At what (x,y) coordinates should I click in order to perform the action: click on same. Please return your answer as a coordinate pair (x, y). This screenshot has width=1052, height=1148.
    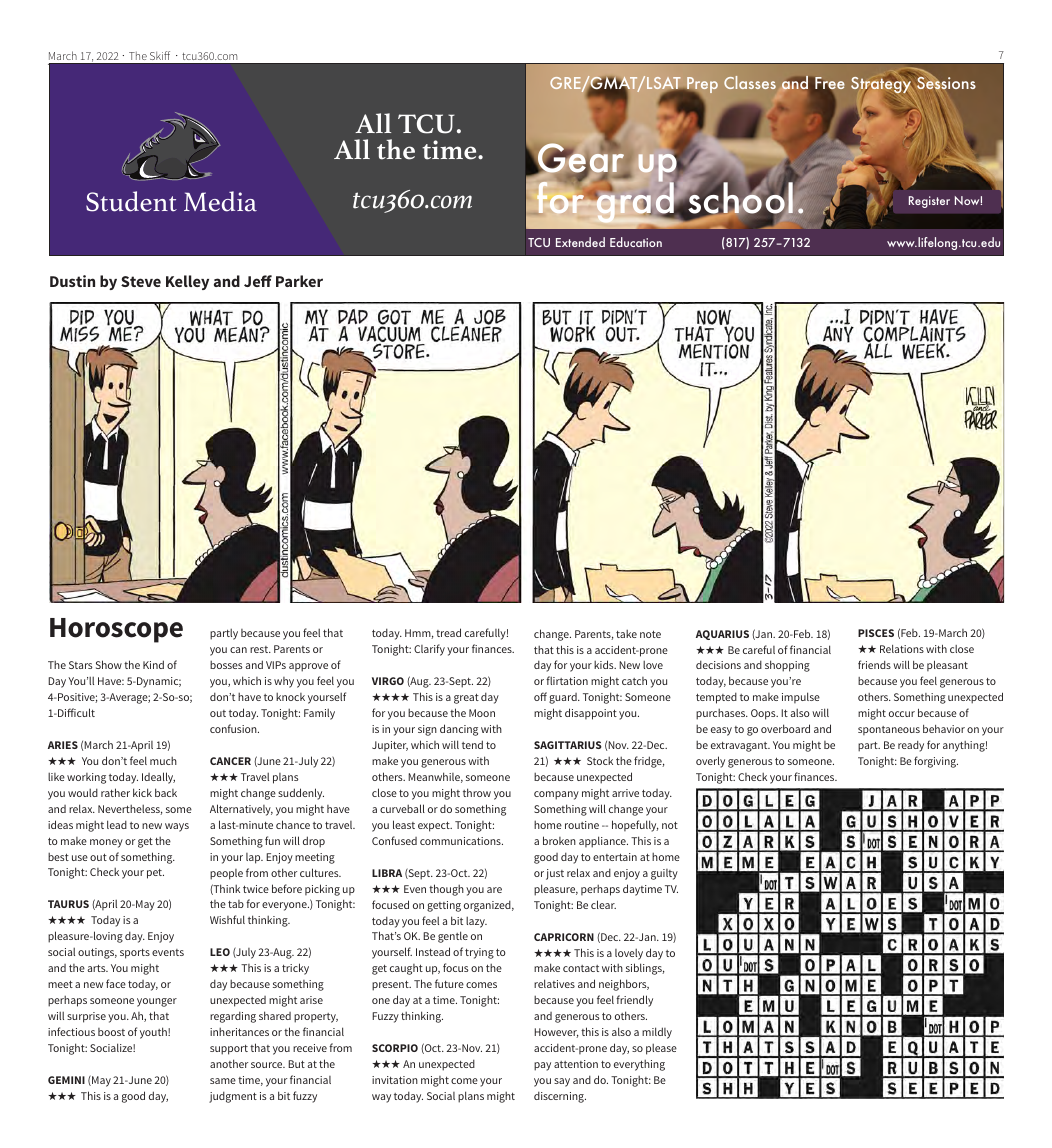
    Looking at the image, I should click on (223, 1081).
